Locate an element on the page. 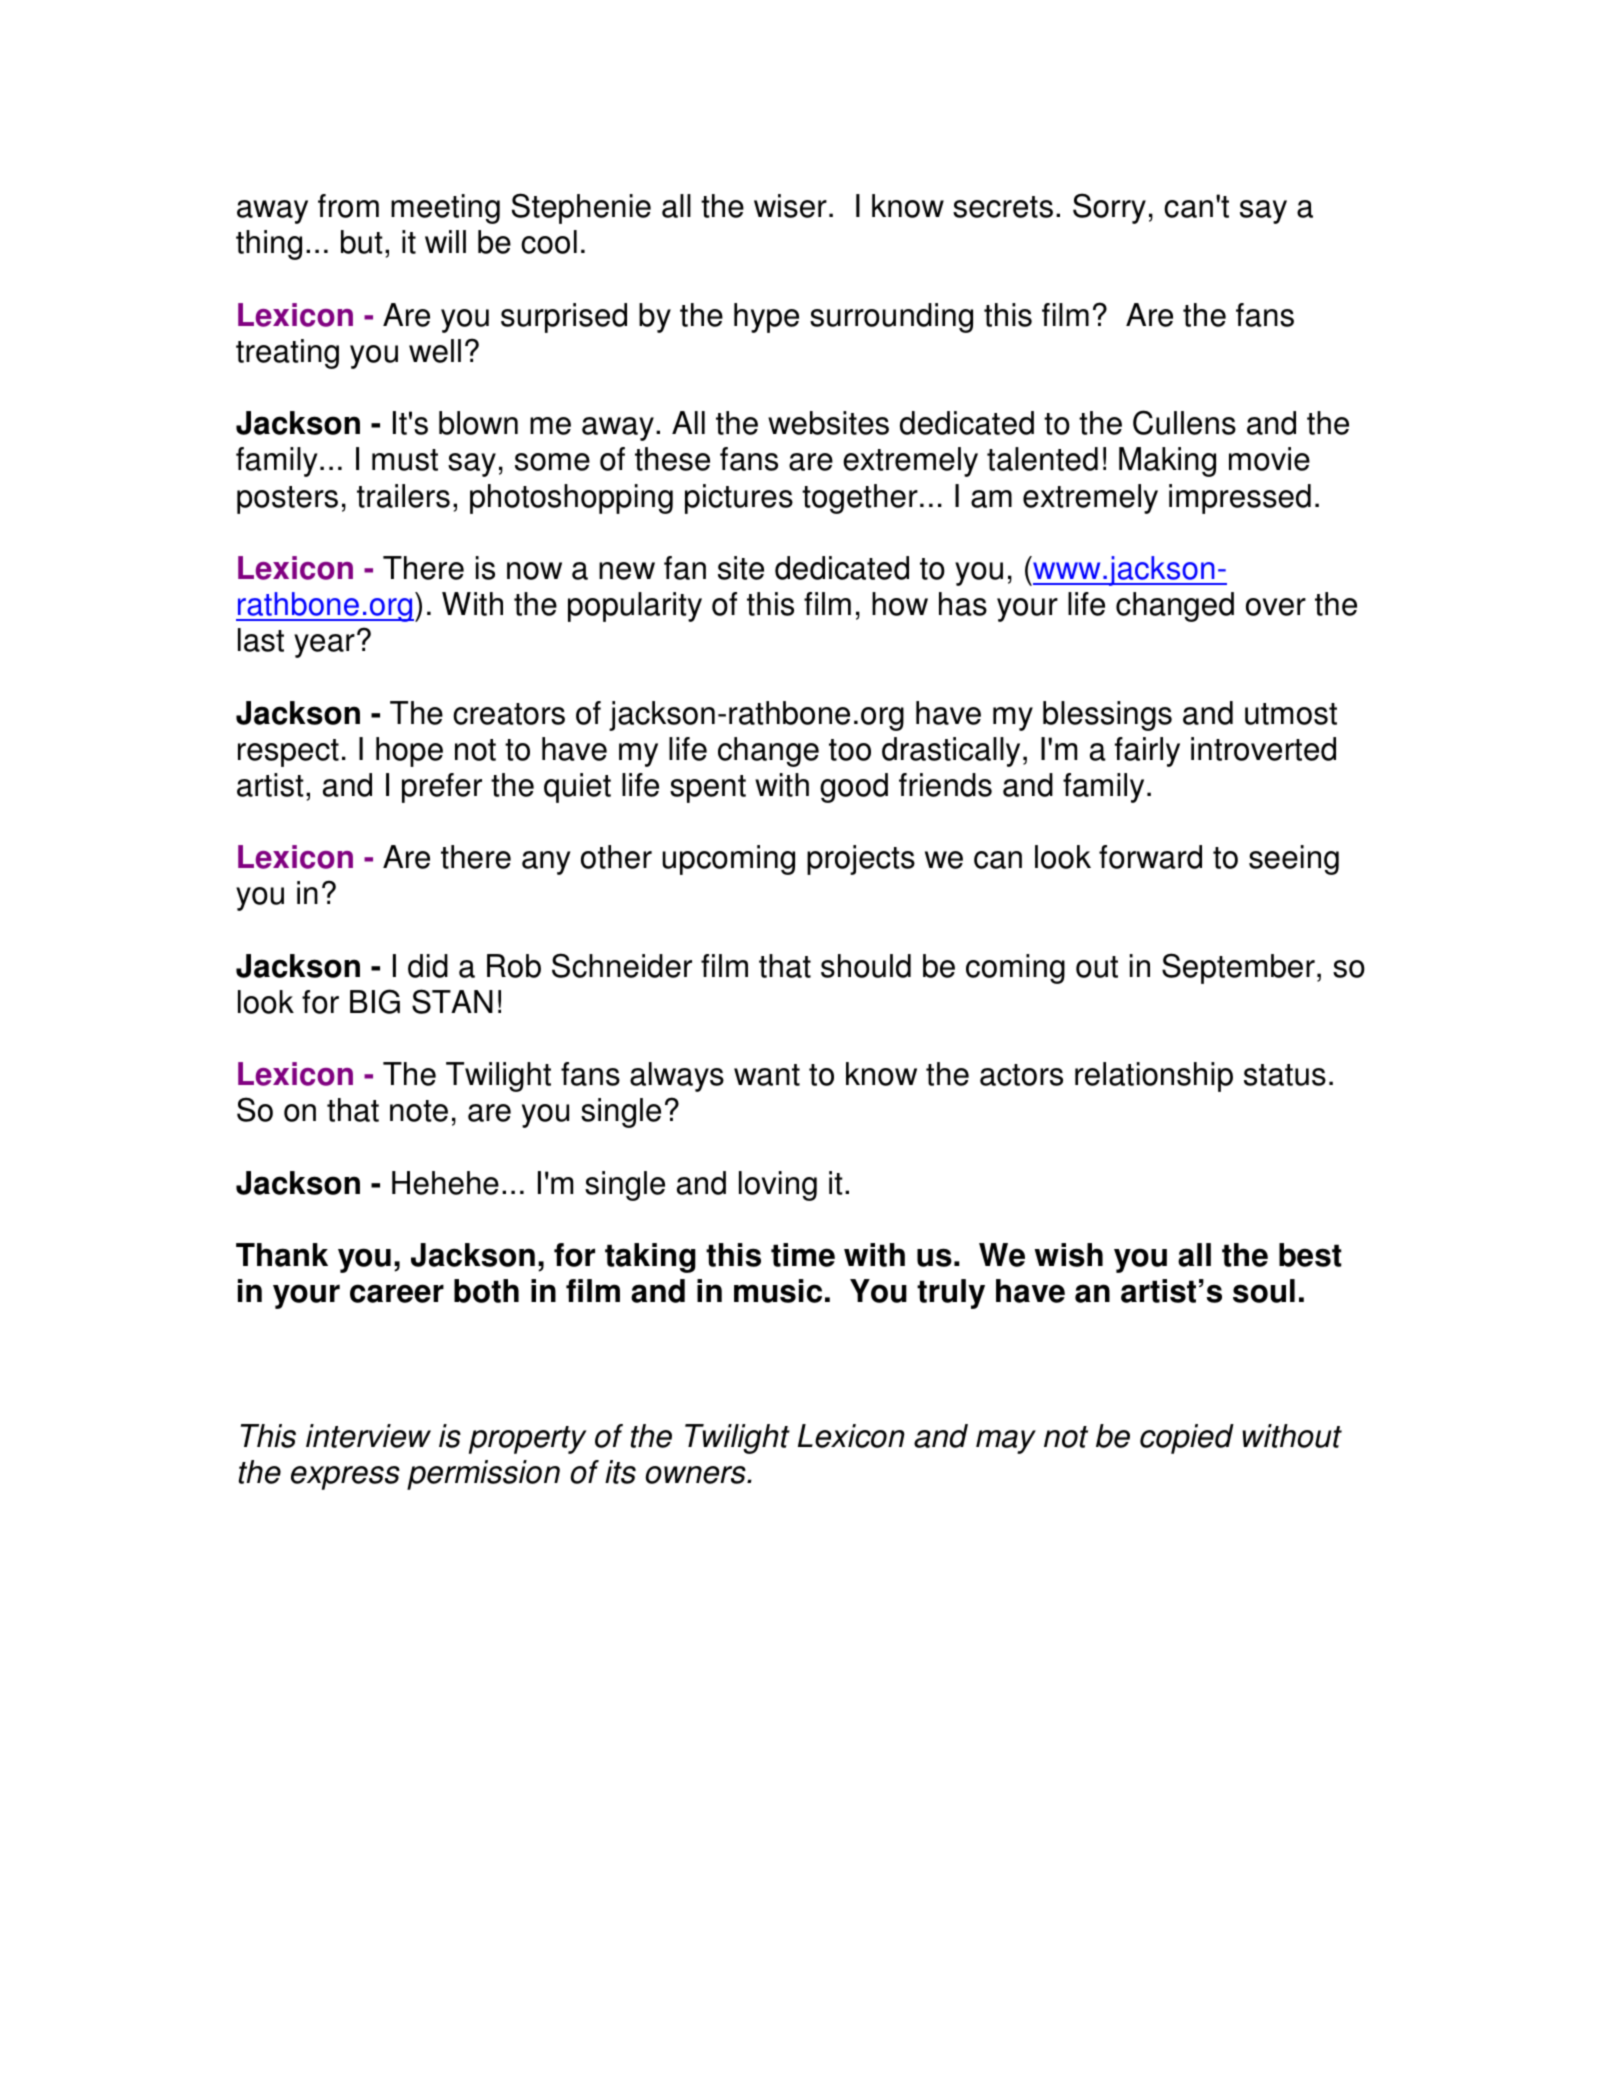  owners is located at coordinates (696, 1475).
